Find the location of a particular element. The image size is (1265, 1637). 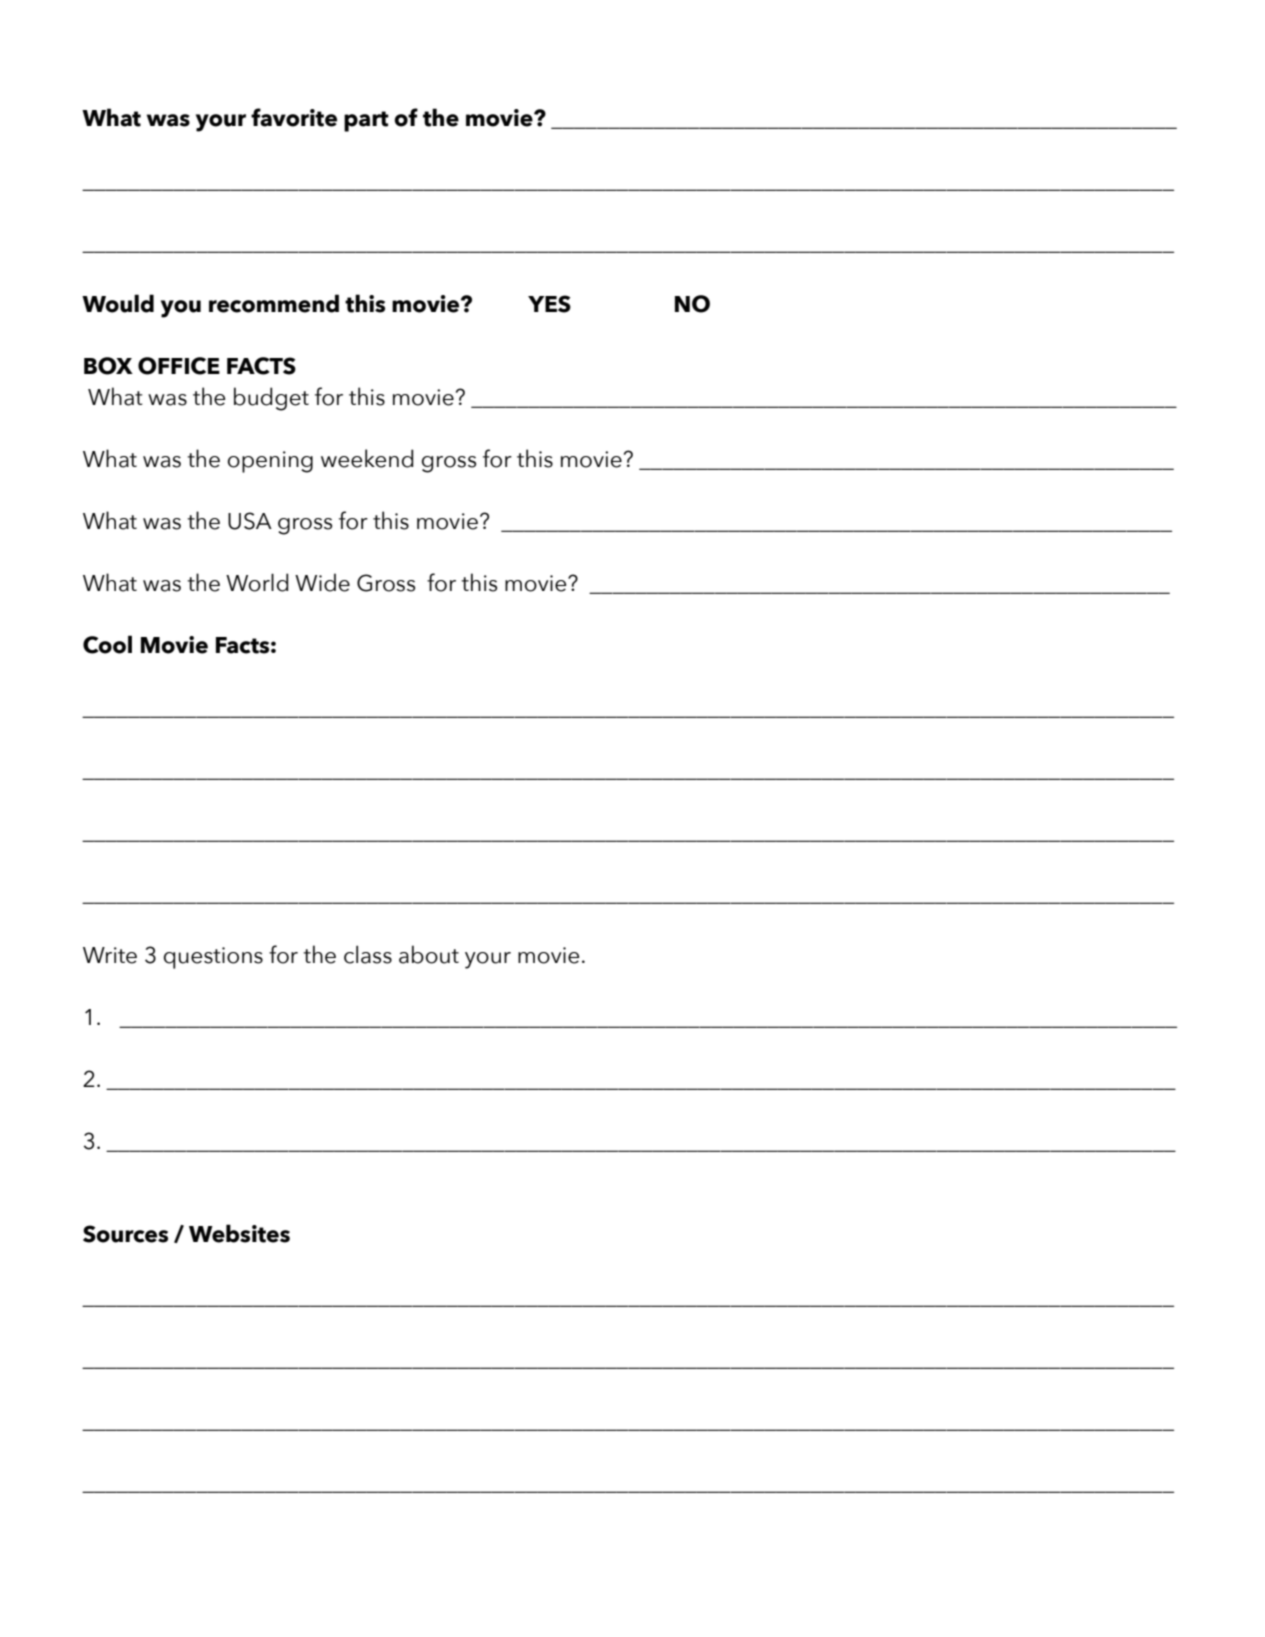

part is located at coordinates (366, 121).
